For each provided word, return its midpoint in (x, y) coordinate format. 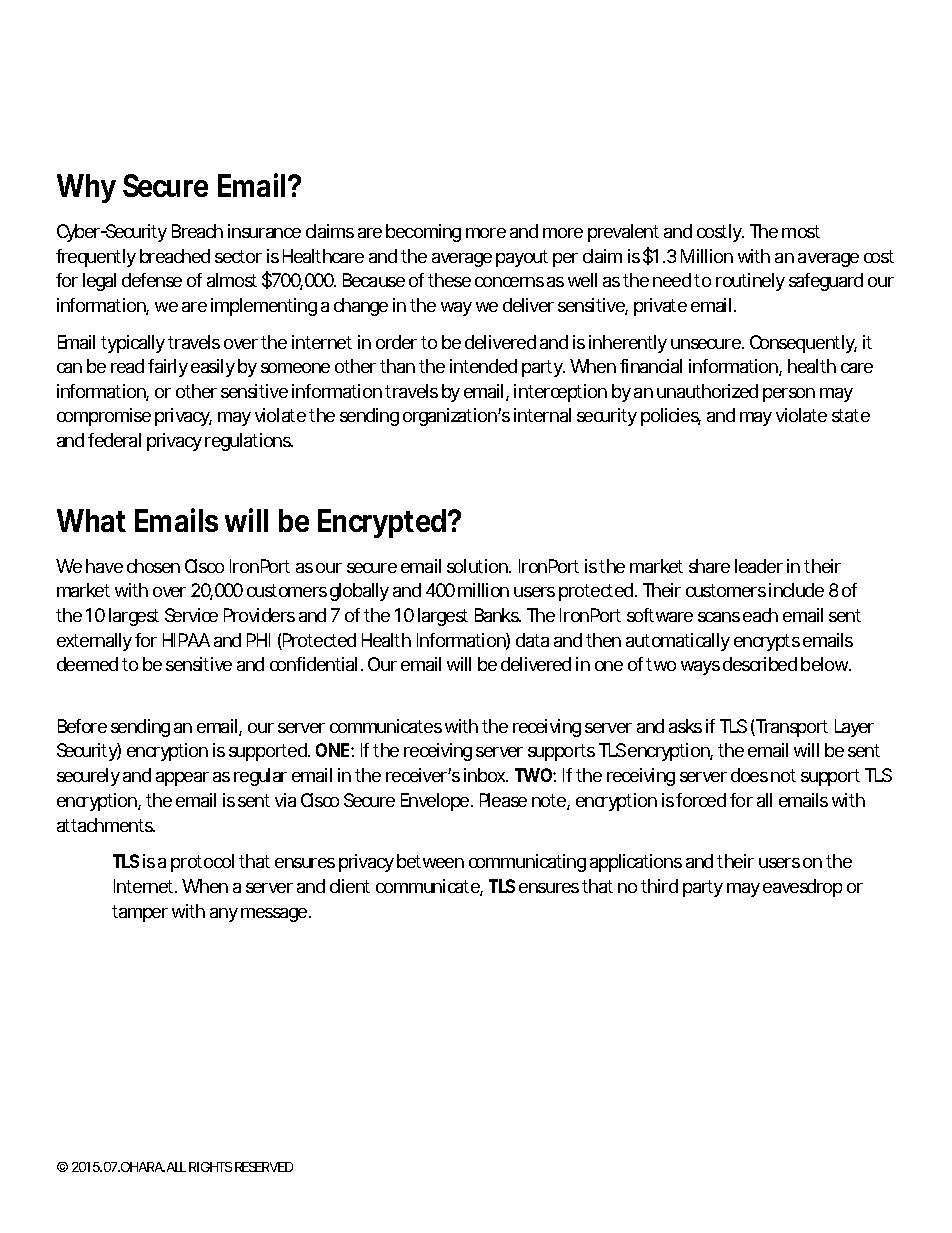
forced (701, 800)
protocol (202, 863)
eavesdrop (802, 888)
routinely (750, 282)
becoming (423, 233)
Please (503, 800)
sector (238, 256)
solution (478, 566)
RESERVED (264, 1167)
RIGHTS (210, 1167)
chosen (153, 566)
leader (759, 566)
